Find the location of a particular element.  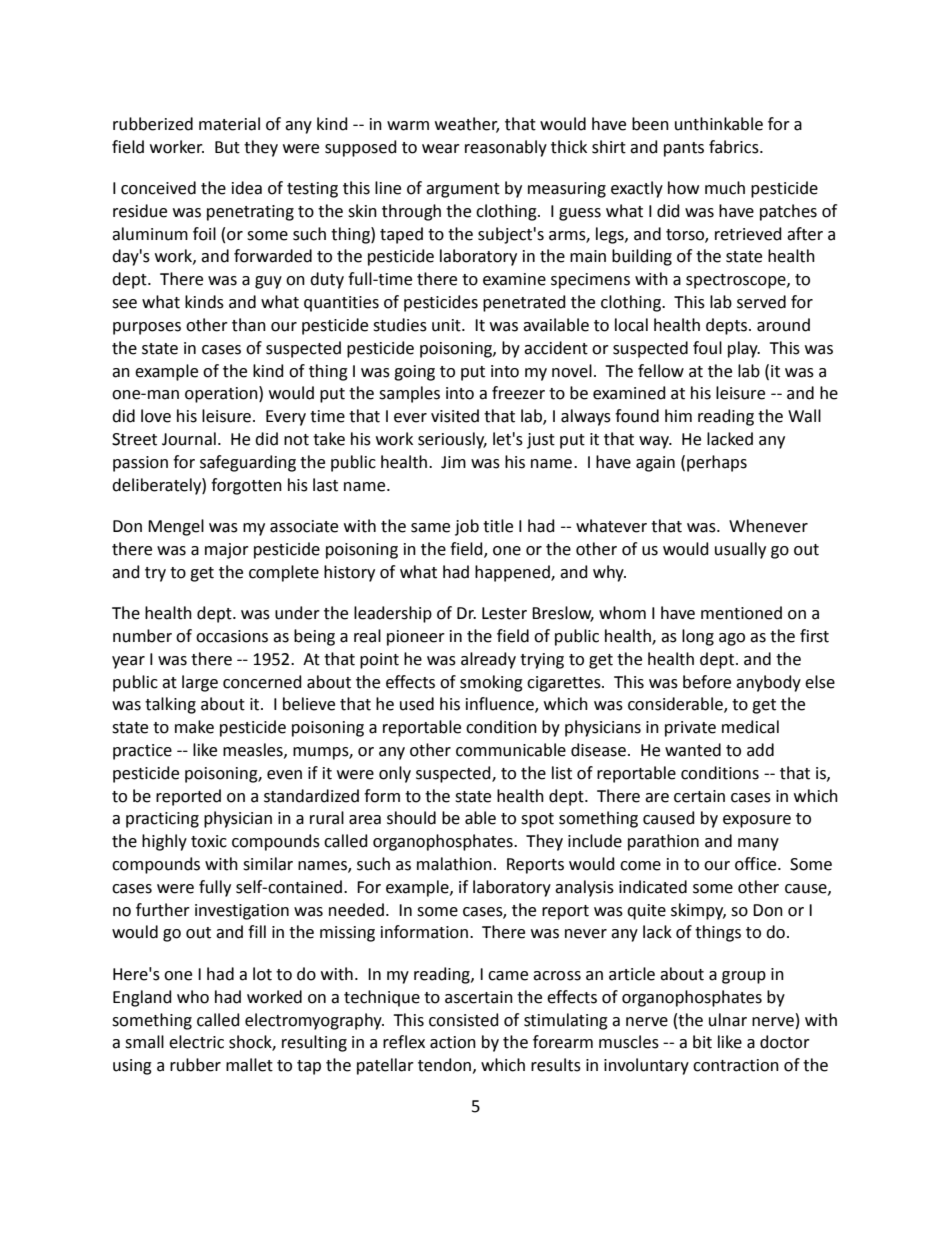

make is located at coordinates (194, 727).
